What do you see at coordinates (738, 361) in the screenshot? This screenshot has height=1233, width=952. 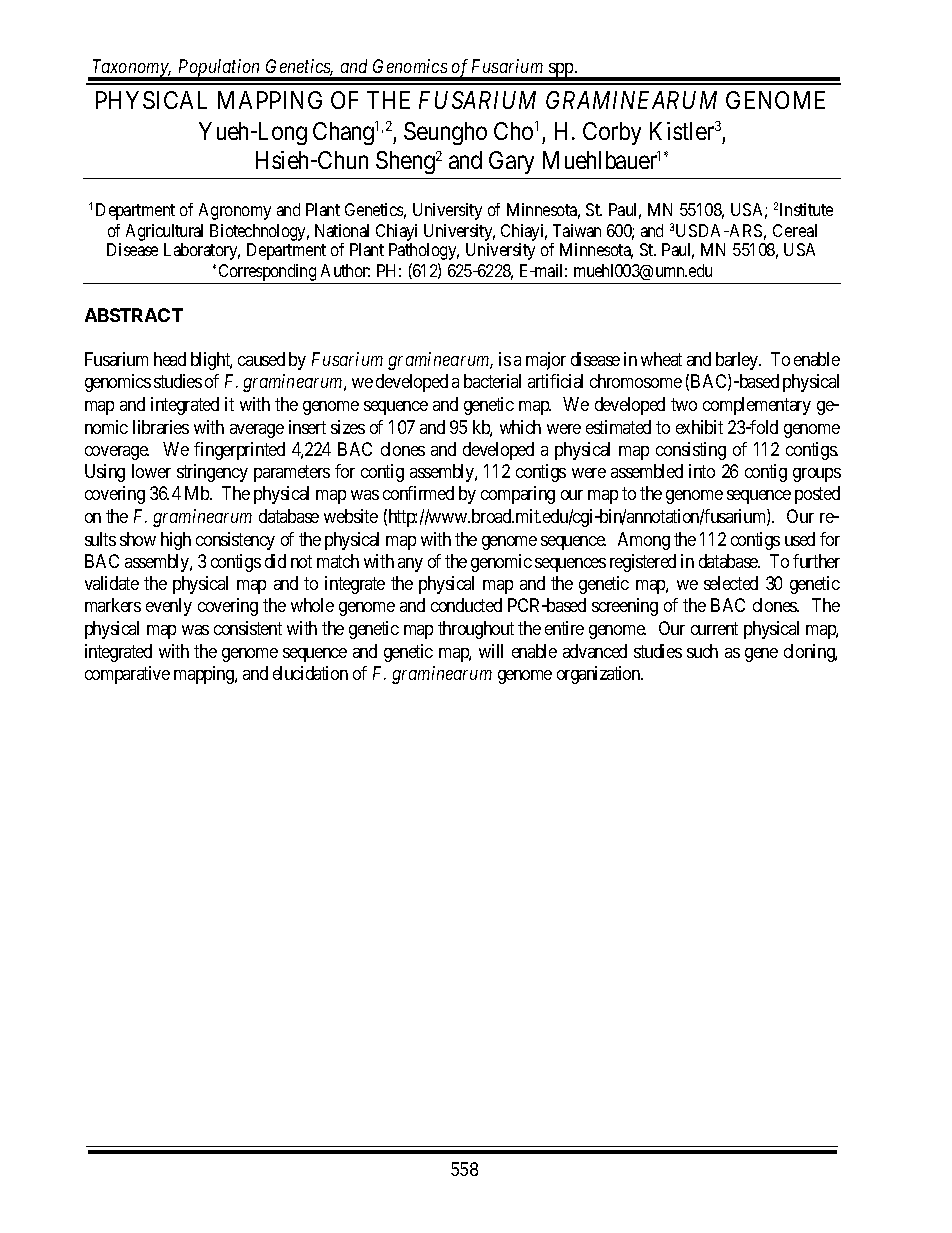 I see `barley` at bounding box center [738, 361].
